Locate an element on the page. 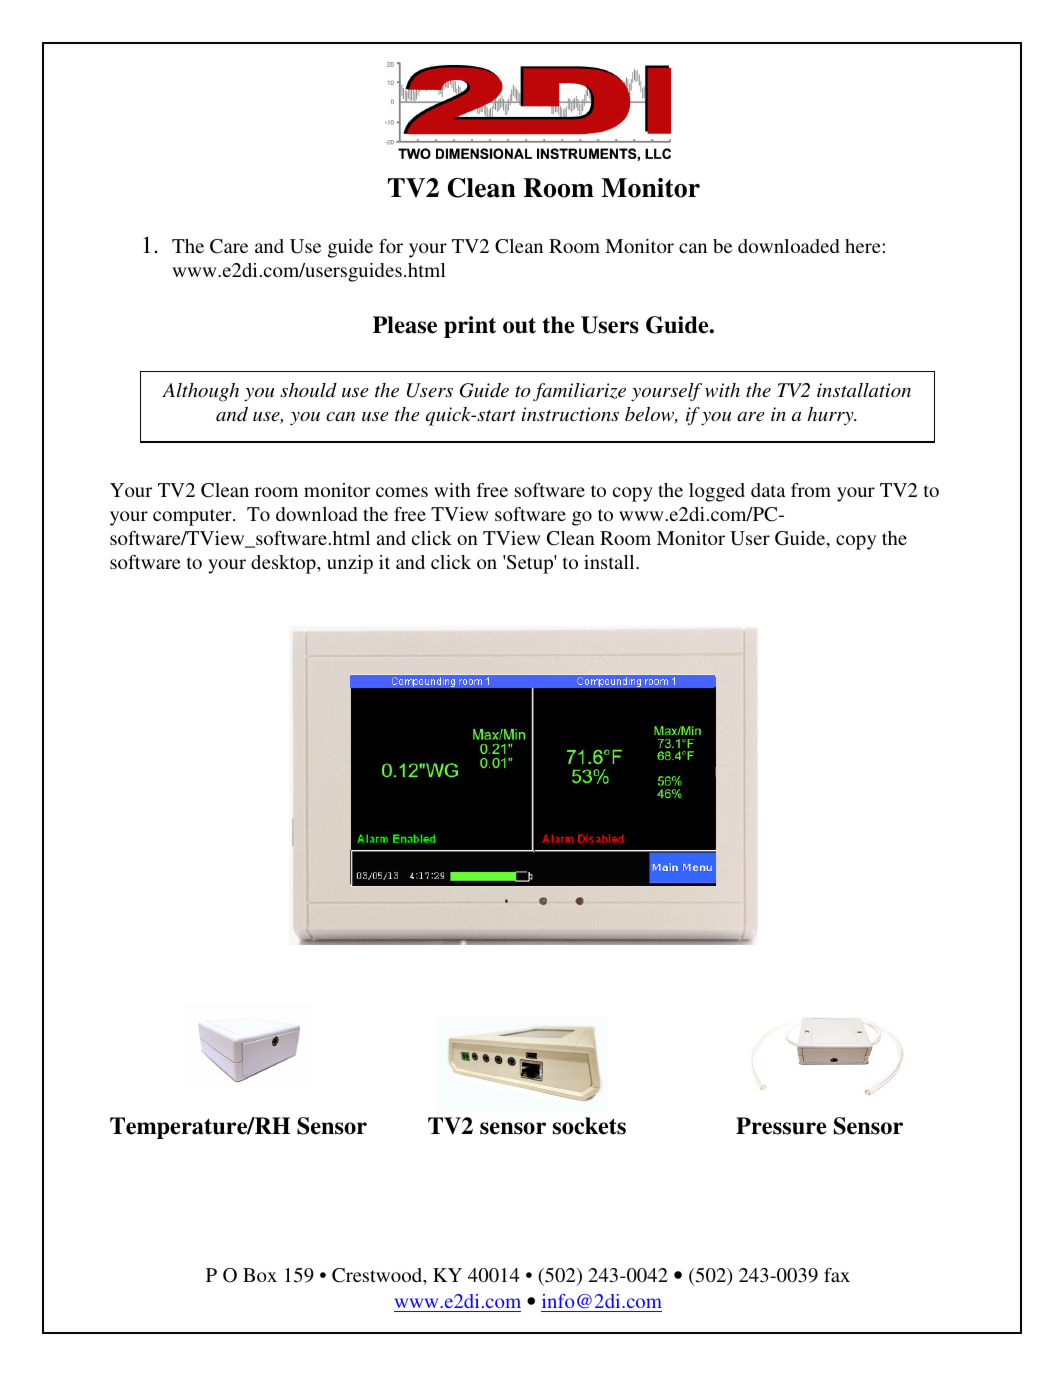 The height and width of the page is (1376, 1064). fax is located at coordinates (837, 1275).
